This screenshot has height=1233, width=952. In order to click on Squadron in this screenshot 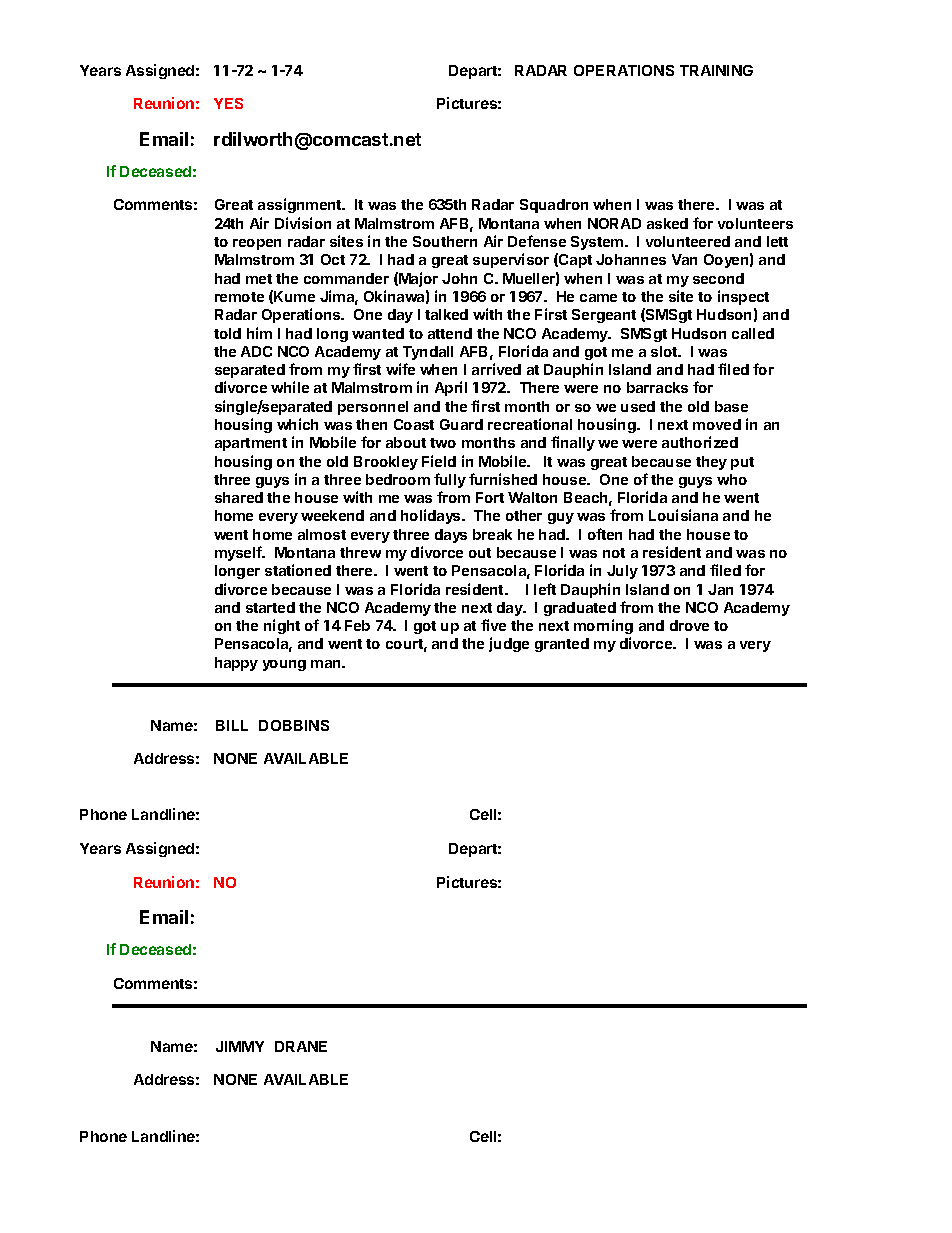, I will do `click(554, 206)`.
